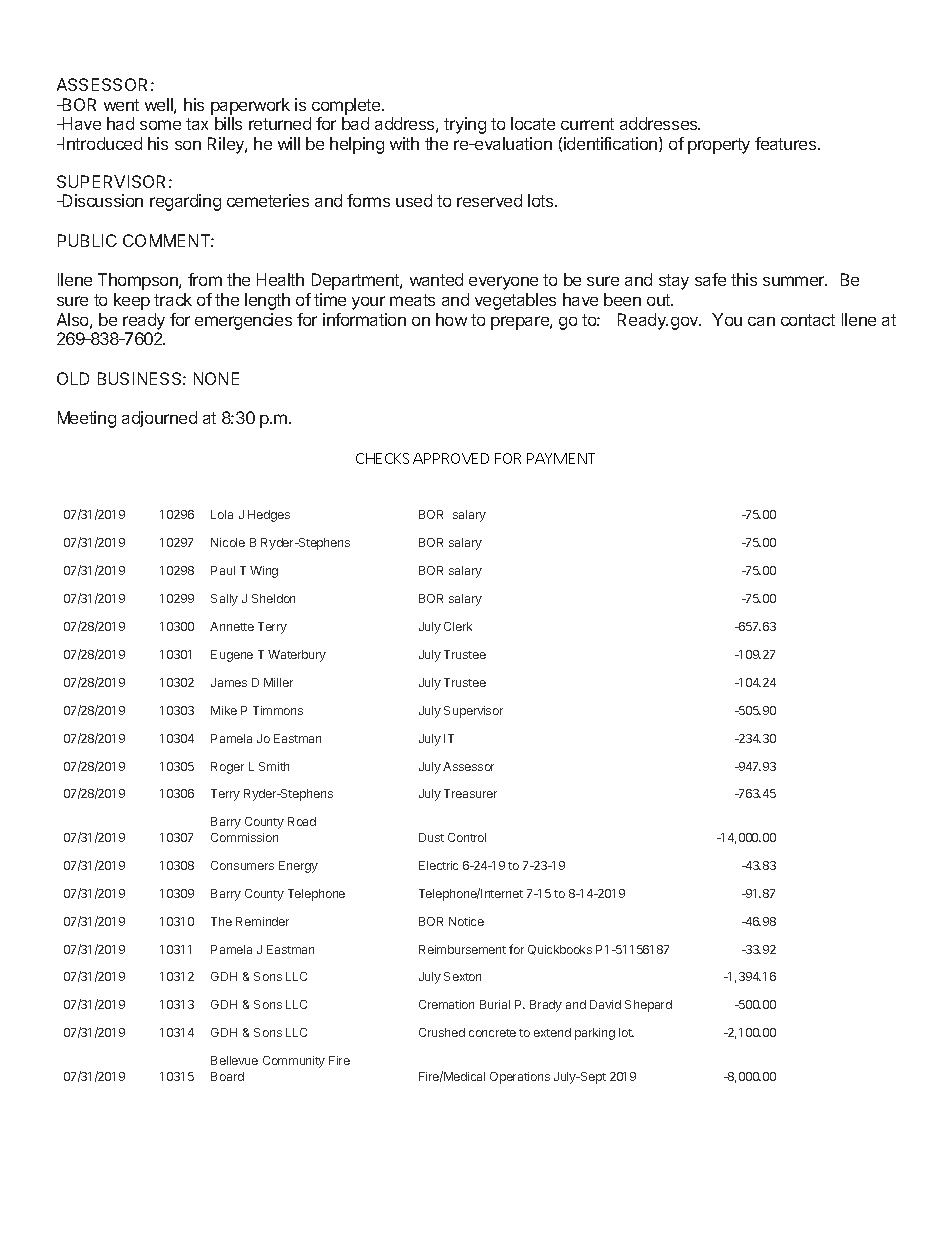  Describe the element at coordinates (561, 458) in the screenshot. I see `PAYMENT` at that location.
